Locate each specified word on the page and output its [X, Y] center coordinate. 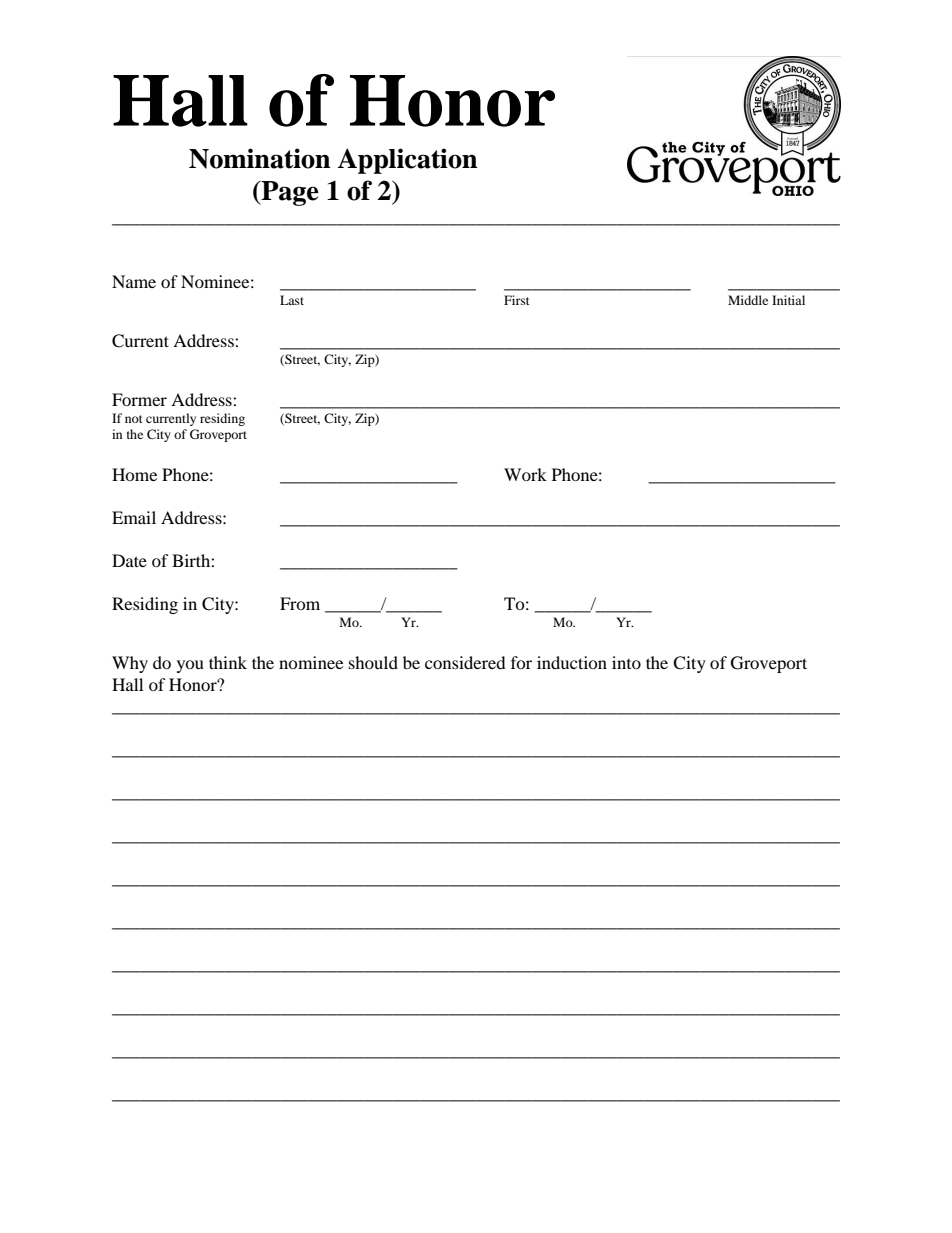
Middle [748, 300]
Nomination [260, 158]
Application [407, 161]
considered [465, 662]
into [626, 662]
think [228, 662]
